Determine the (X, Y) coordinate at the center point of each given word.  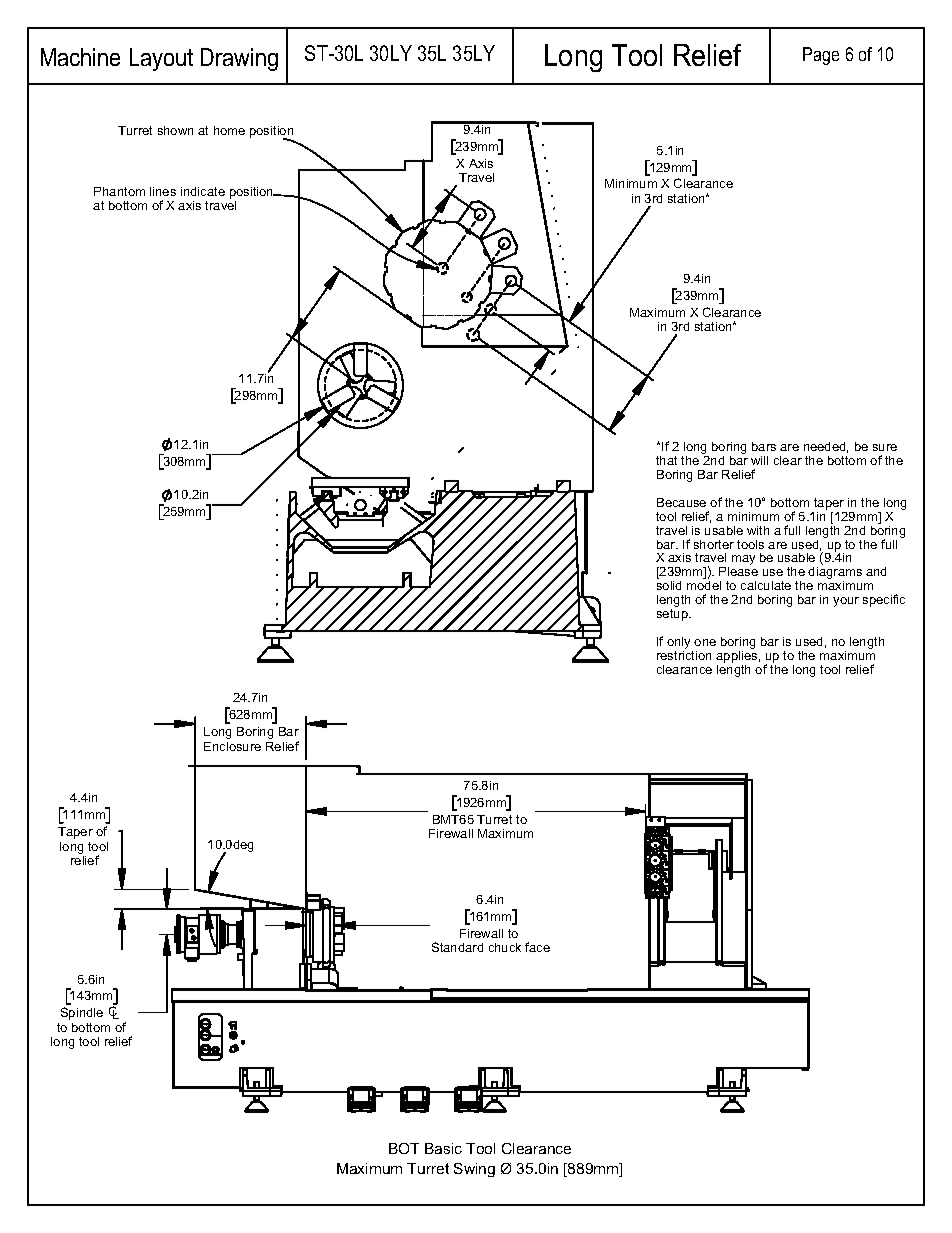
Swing (474, 1170)
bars (764, 446)
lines (163, 191)
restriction (684, 655)
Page (821, 56)
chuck (505, 947)
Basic (443, 1148)
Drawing (239, 59)
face (537, 947)
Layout (161, 59)
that (666, 460)
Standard (457, 947)
